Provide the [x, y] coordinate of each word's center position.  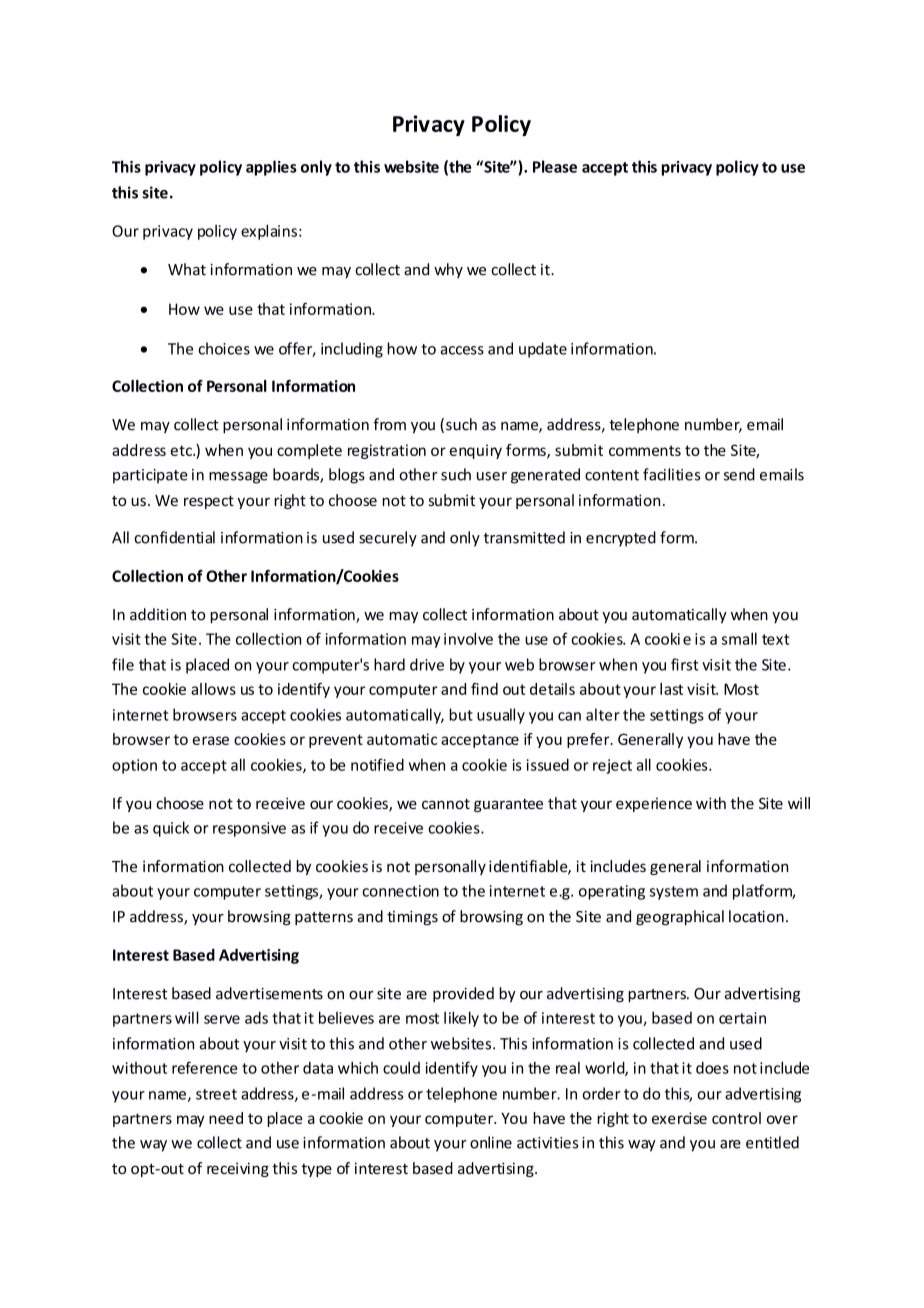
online [491, 1142]
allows [213, 689]
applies [271, 168]
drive [427, 664]
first [685, 664]
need [226, 1118]
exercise [679, 1118]
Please [555, 166]
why [448, 270]
